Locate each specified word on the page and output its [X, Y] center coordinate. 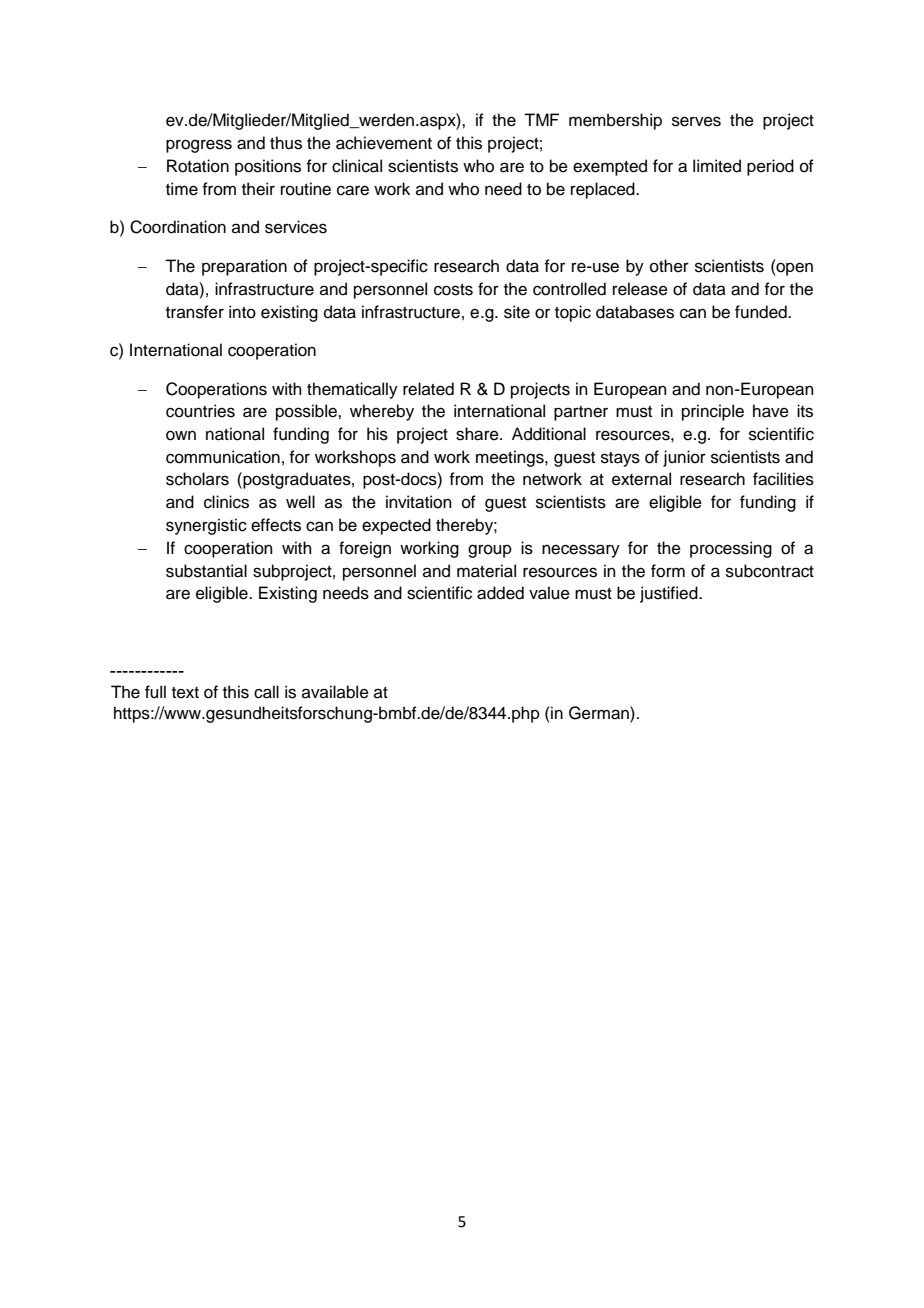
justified [670, 594]
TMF [541, 119]
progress [199, 146]
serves [696, 121]
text [185, 693]
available [335, 692]
